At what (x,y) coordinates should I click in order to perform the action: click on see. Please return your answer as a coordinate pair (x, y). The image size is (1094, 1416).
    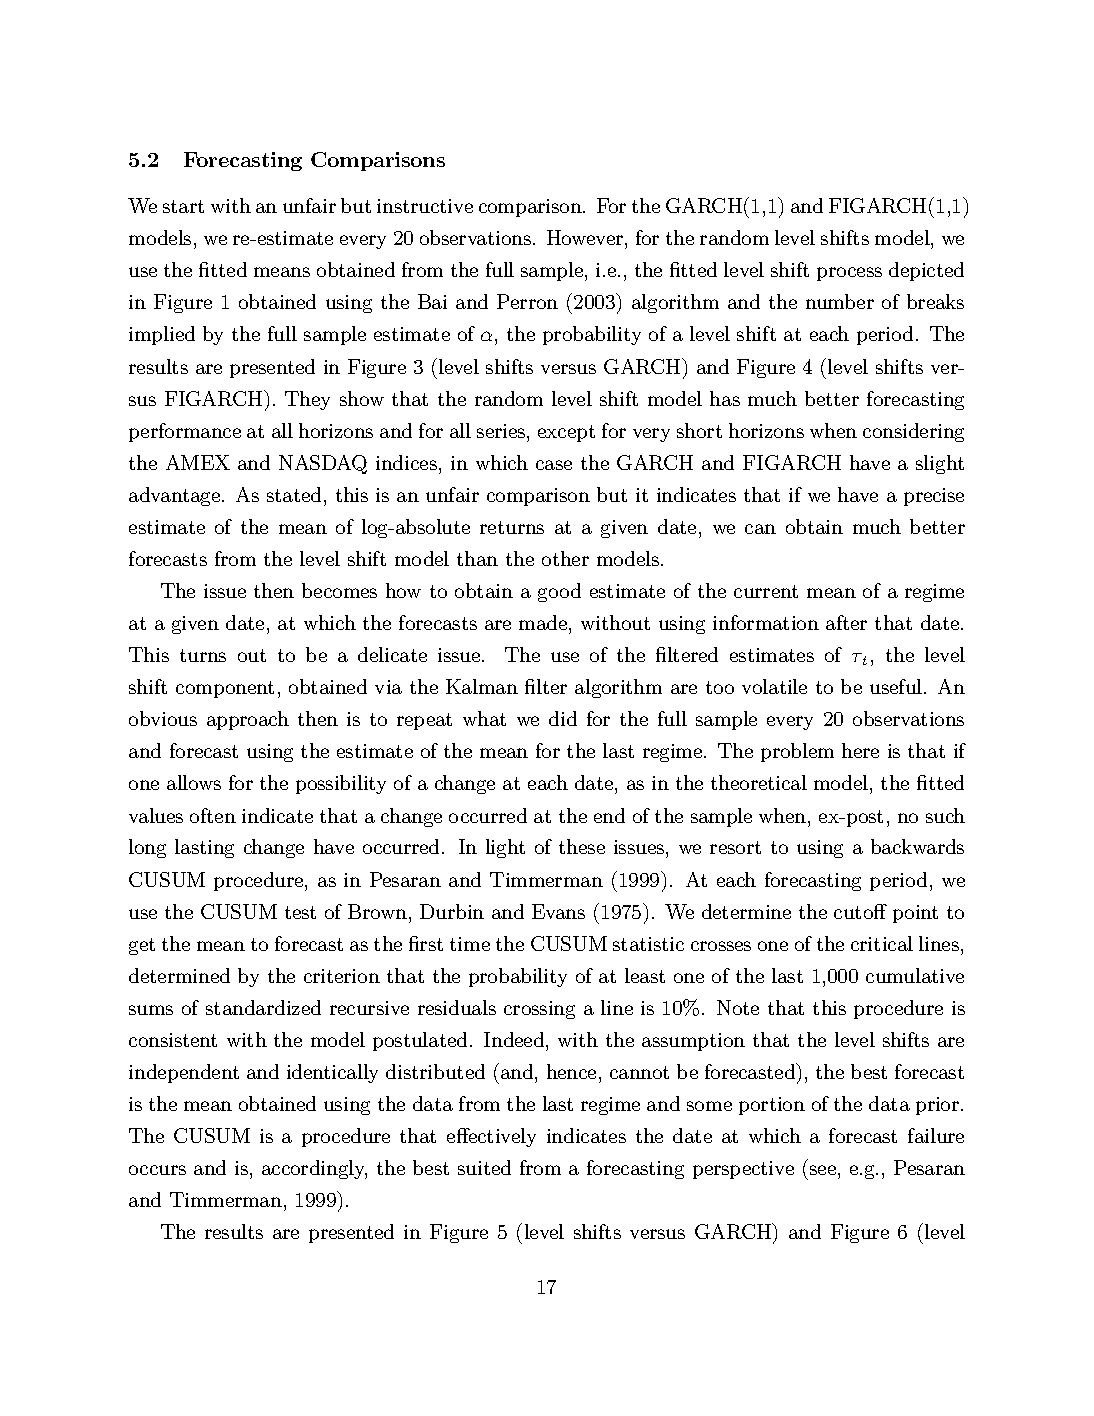
    Looking at the image, I should click on (823, 1170).
